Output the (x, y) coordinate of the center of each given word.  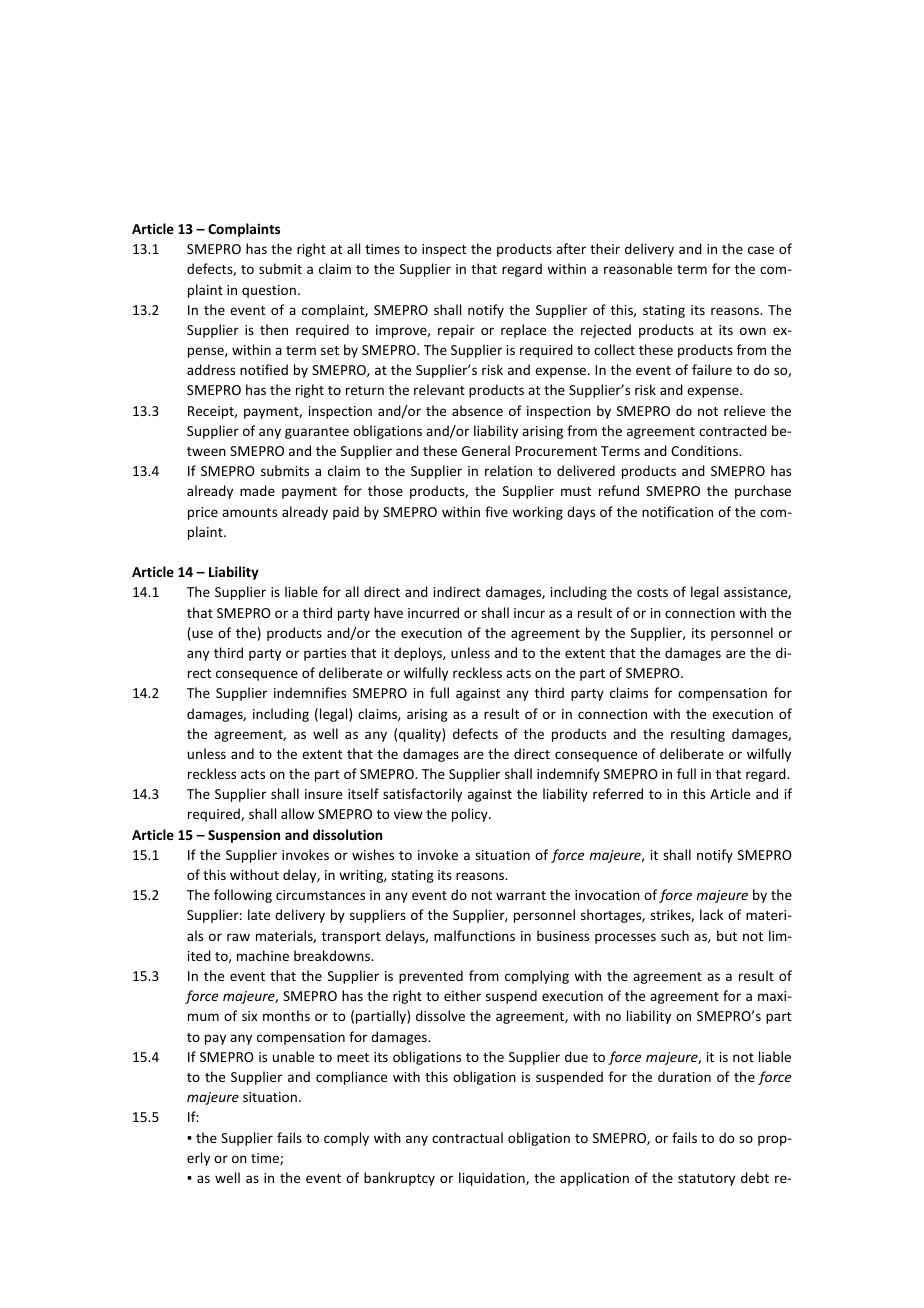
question (269, 291)
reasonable (638, 268)
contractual (467, 1137)
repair (456, 331)
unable (293, 1056)
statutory (706, 1180)
